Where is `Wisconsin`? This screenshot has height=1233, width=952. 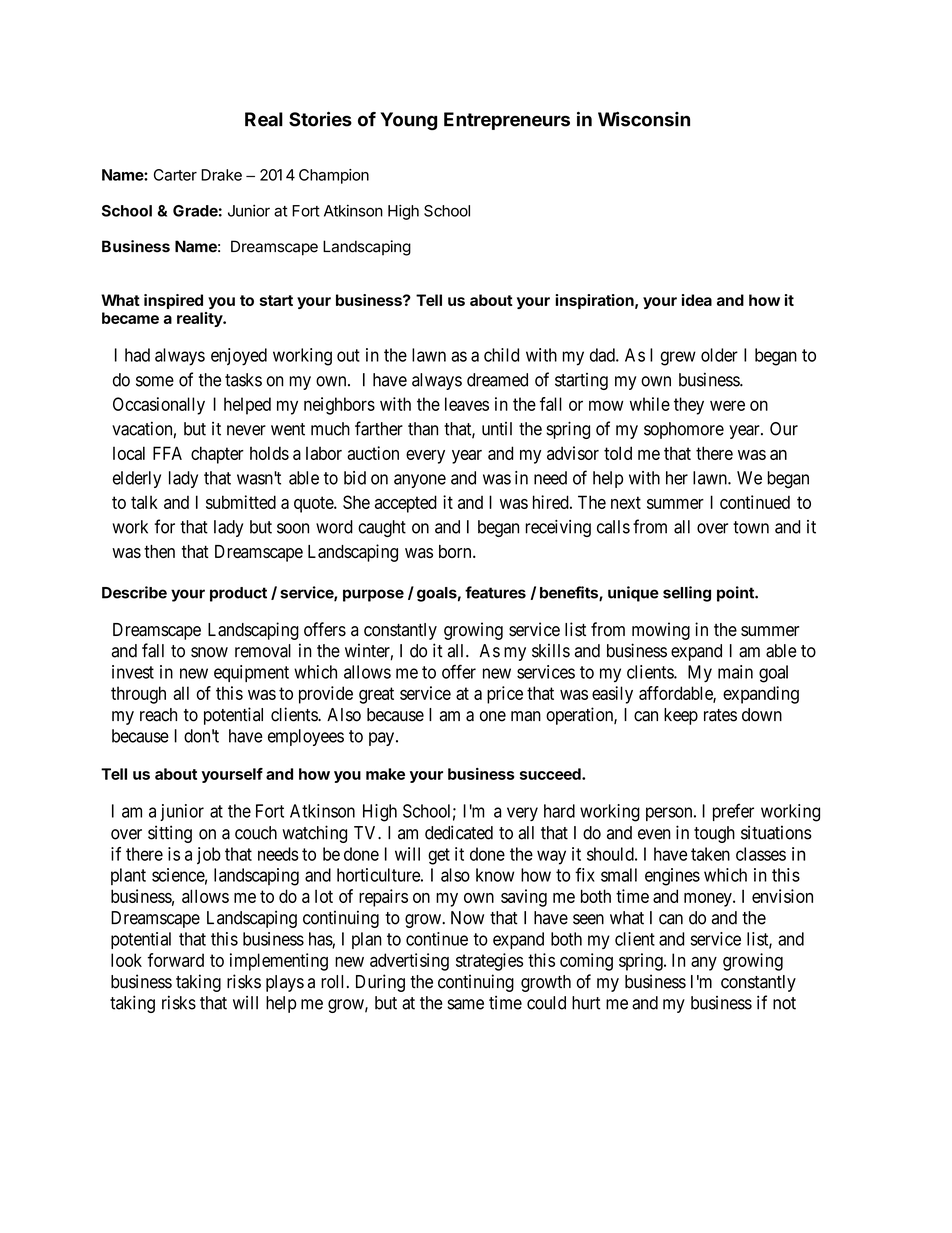
Wisconsin is located at coordinates (644, 119).
